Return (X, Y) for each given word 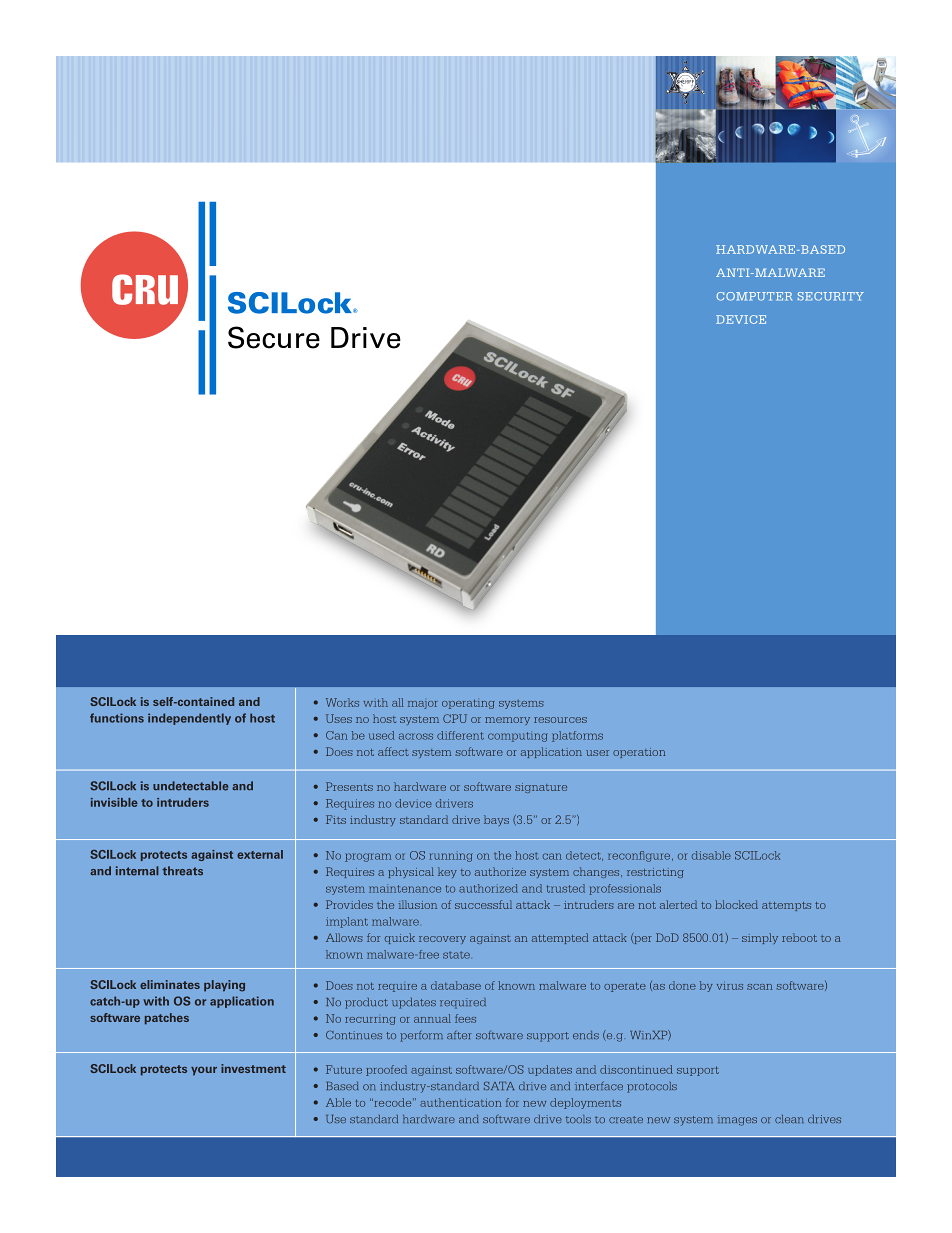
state (456, 955)
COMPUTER (754, 296)
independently (189, 719)
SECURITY (831, 296)
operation (639, 753)
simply (760, 938)
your (204, 1071)
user (597, 753)
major (423, 705)
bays (496, 820)
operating (468, 704)
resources (560, 720)
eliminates (170, 984)
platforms (577, 736)
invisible (114, 802)
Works (342, 702)
